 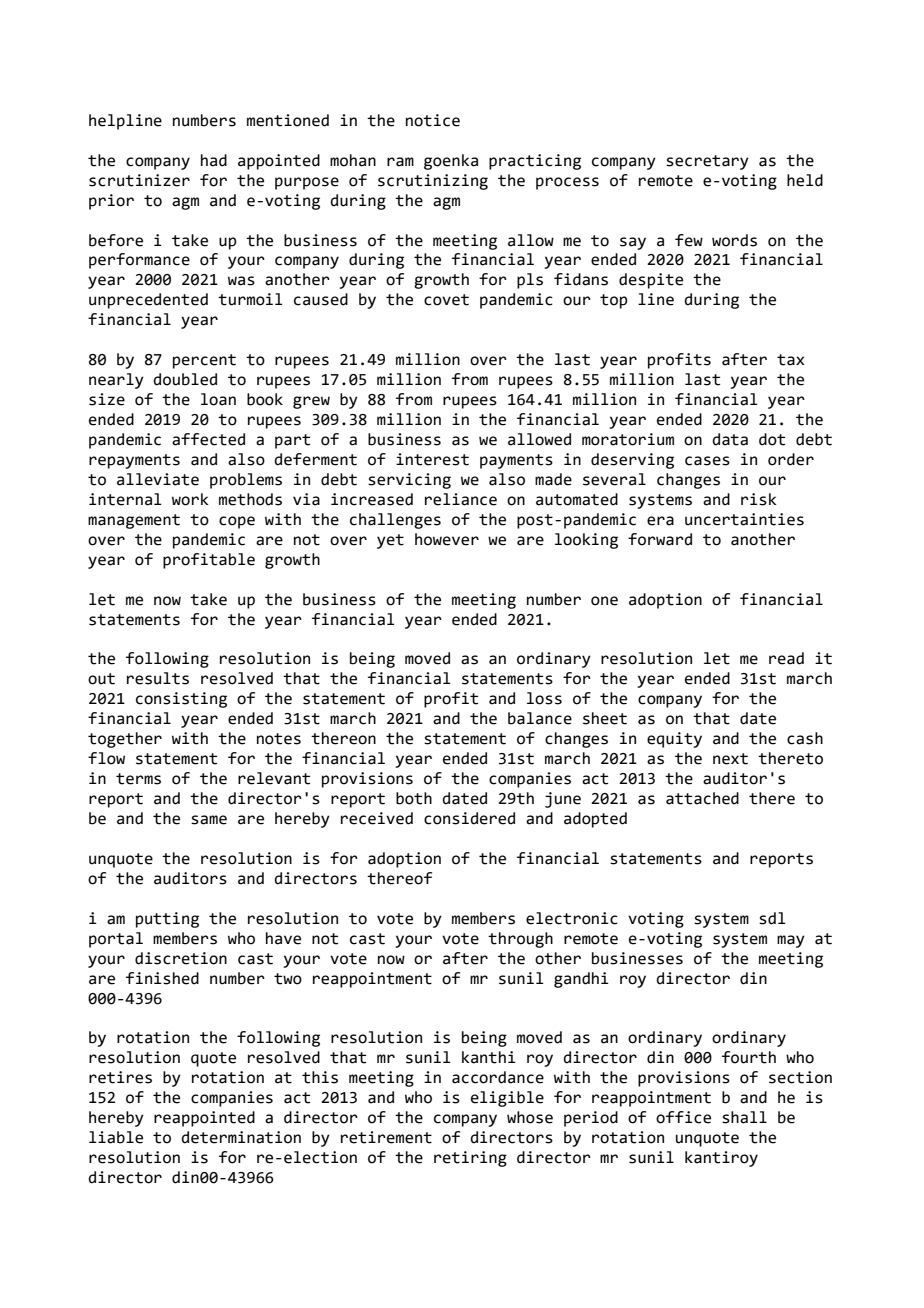 I want to click on had, so click(x=214, y=160).
